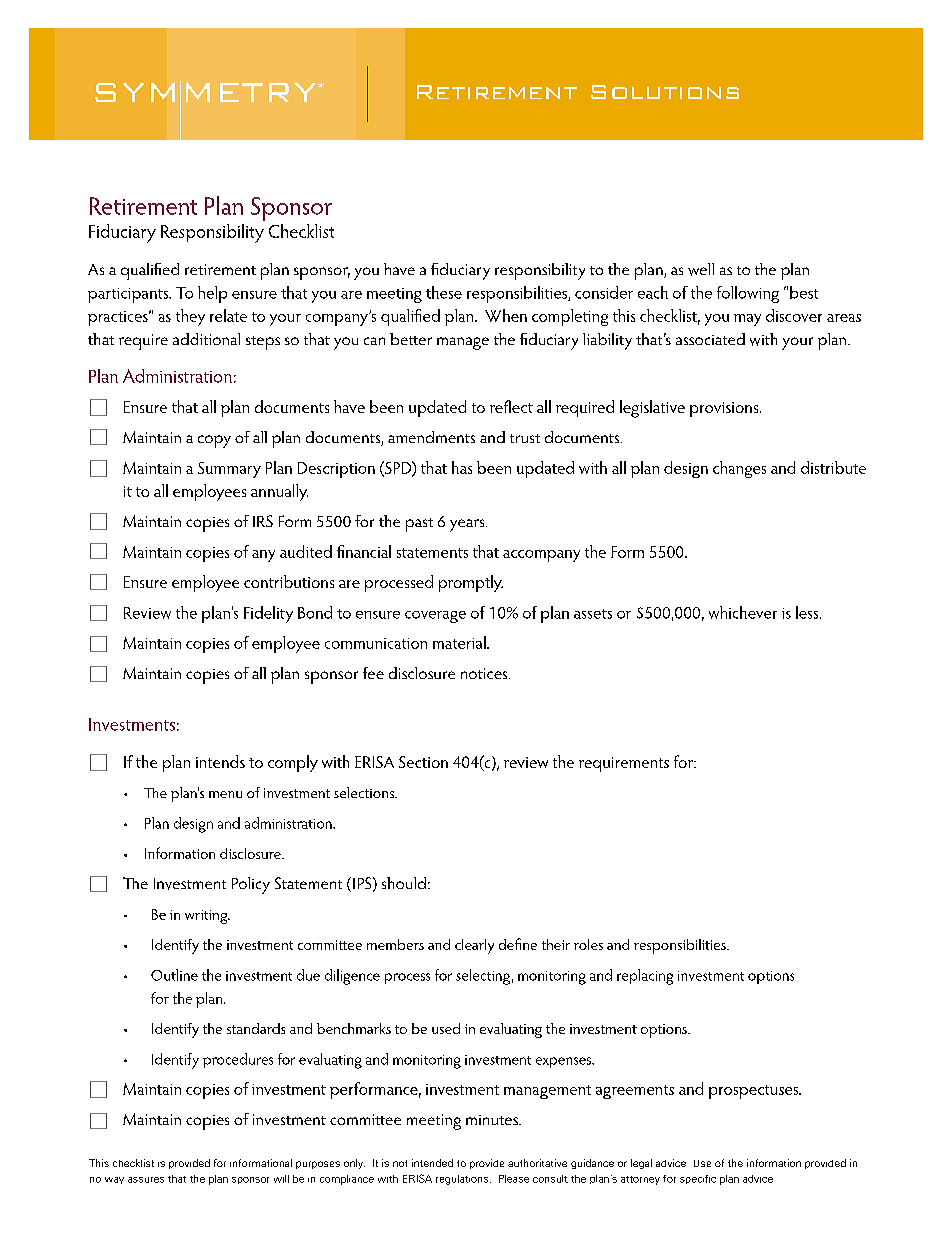  What do you see at coordinates (146, 1180) in the screenshot?
I see `assures` at bounding box center [146, 1180].
